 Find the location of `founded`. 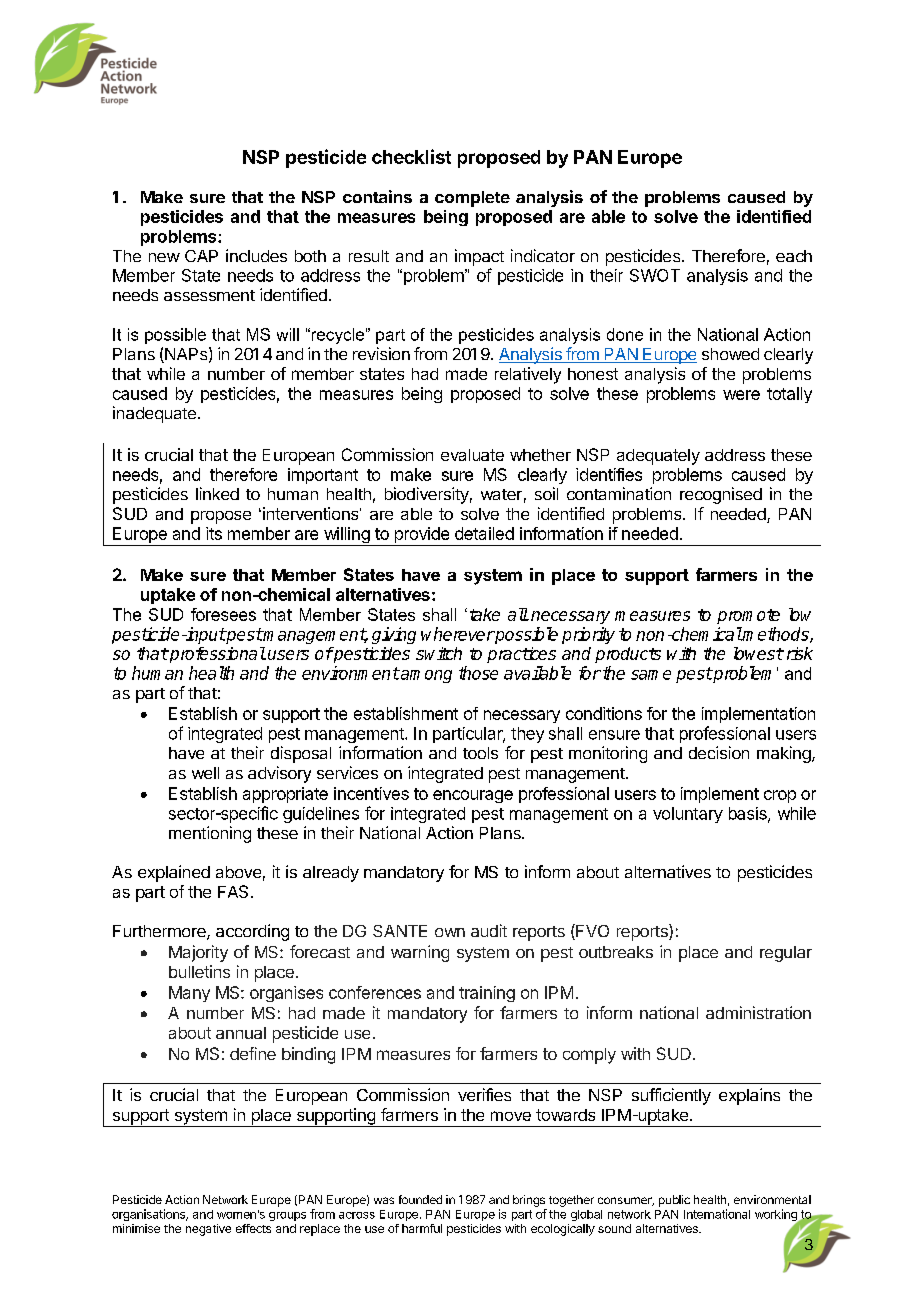

founded is located at coordinates (420, 1199).
